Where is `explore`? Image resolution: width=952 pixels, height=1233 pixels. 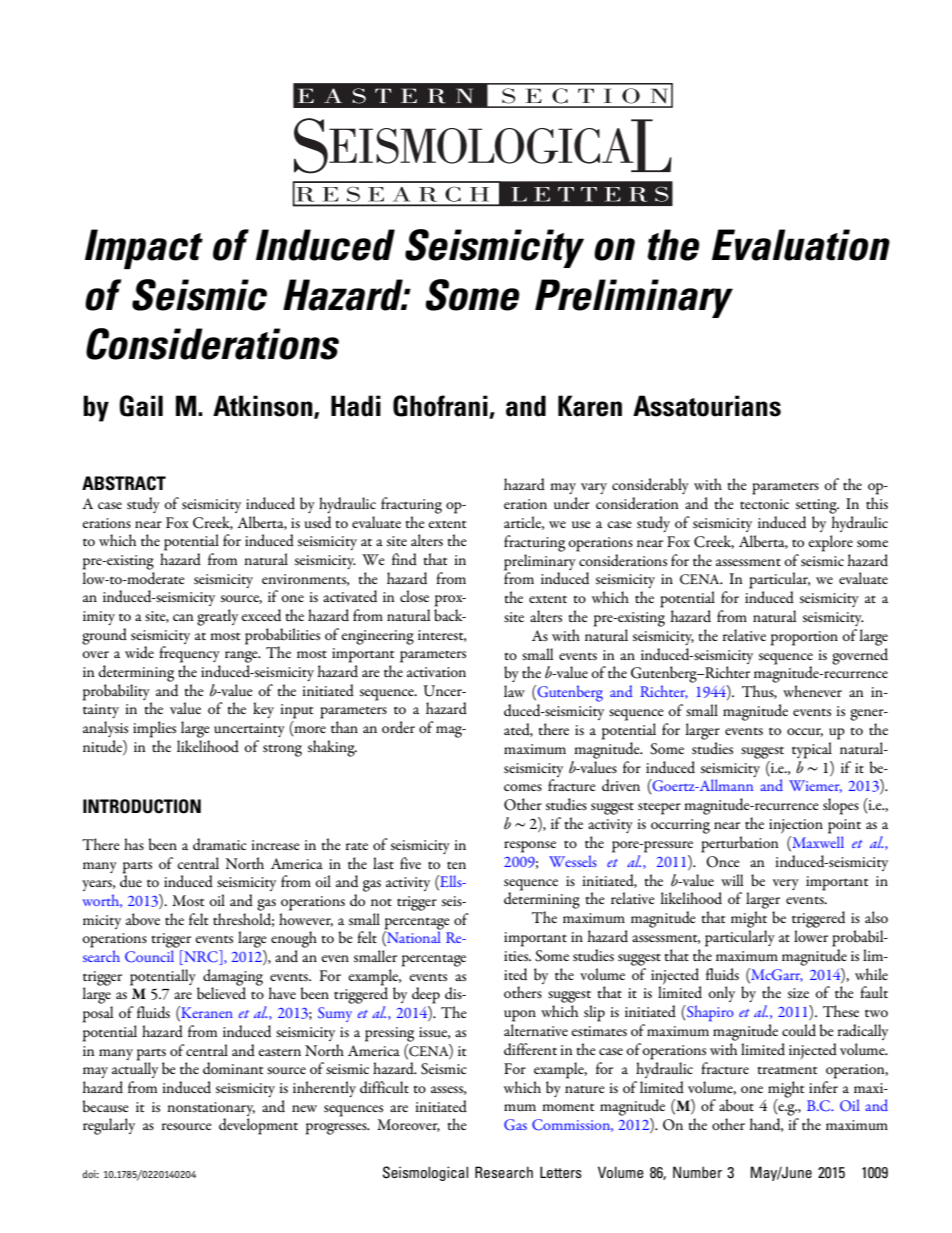 explore is located at coordinates (830, 543).
